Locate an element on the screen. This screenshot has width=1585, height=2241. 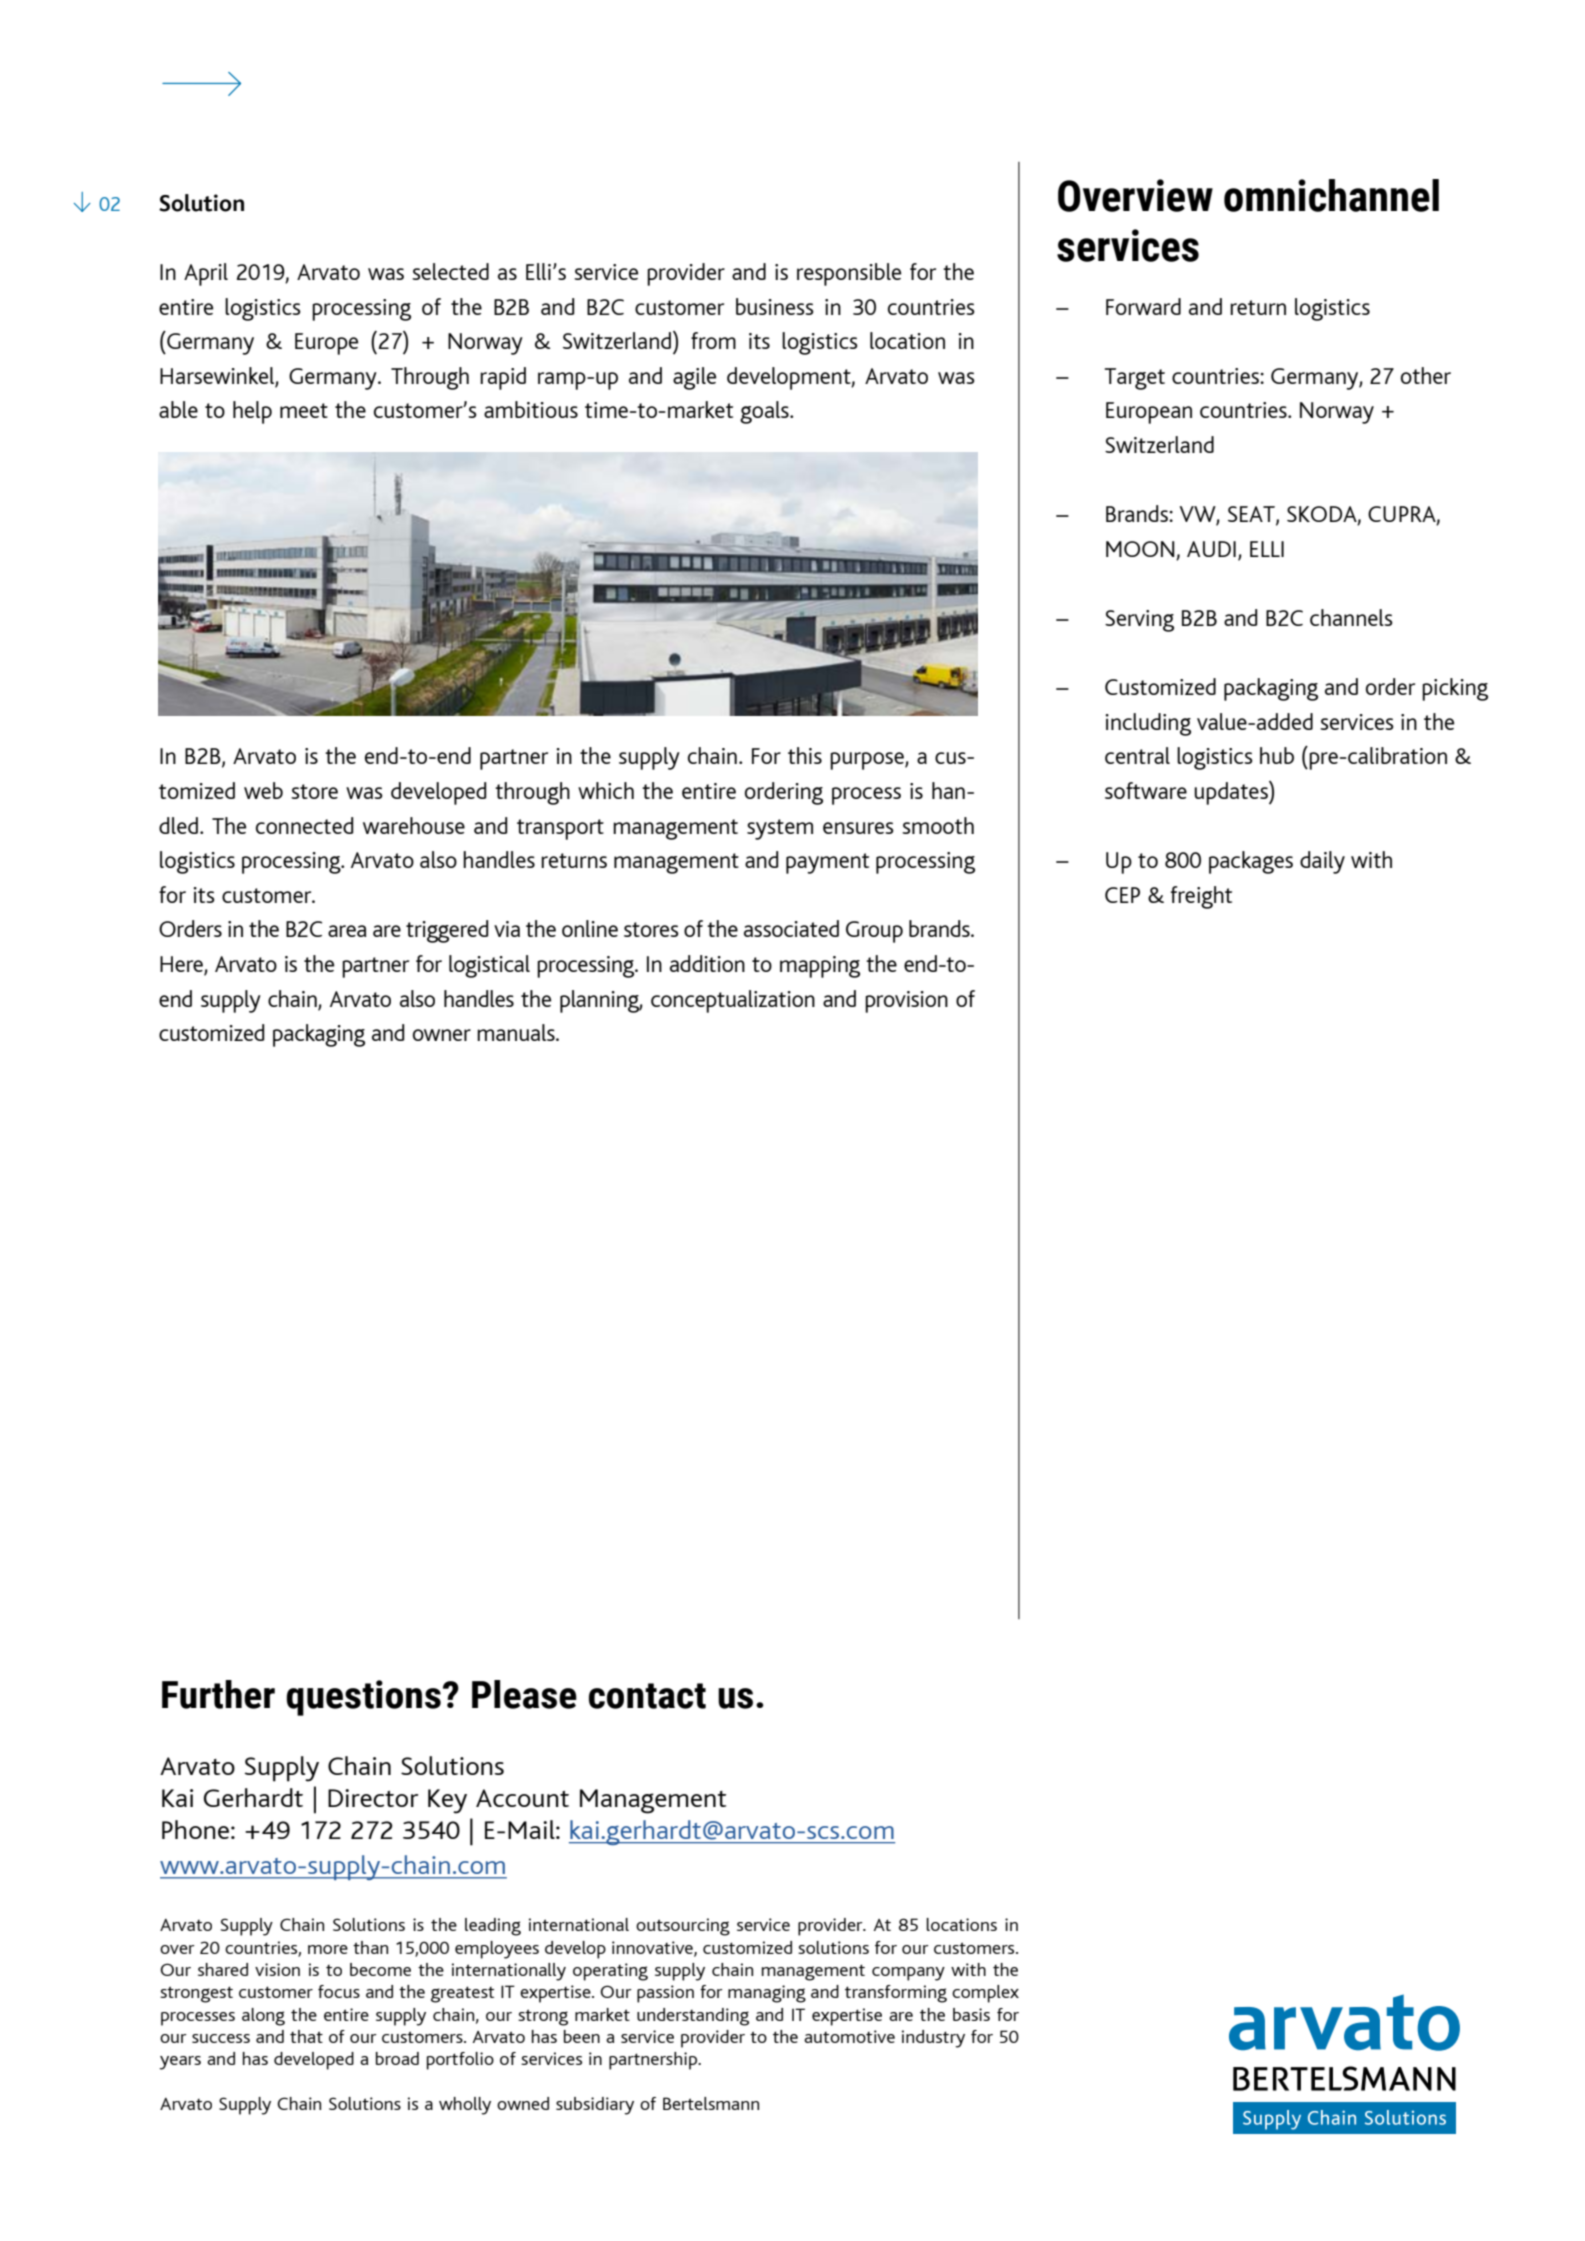
owner is located at coordinates (442, 1035).
